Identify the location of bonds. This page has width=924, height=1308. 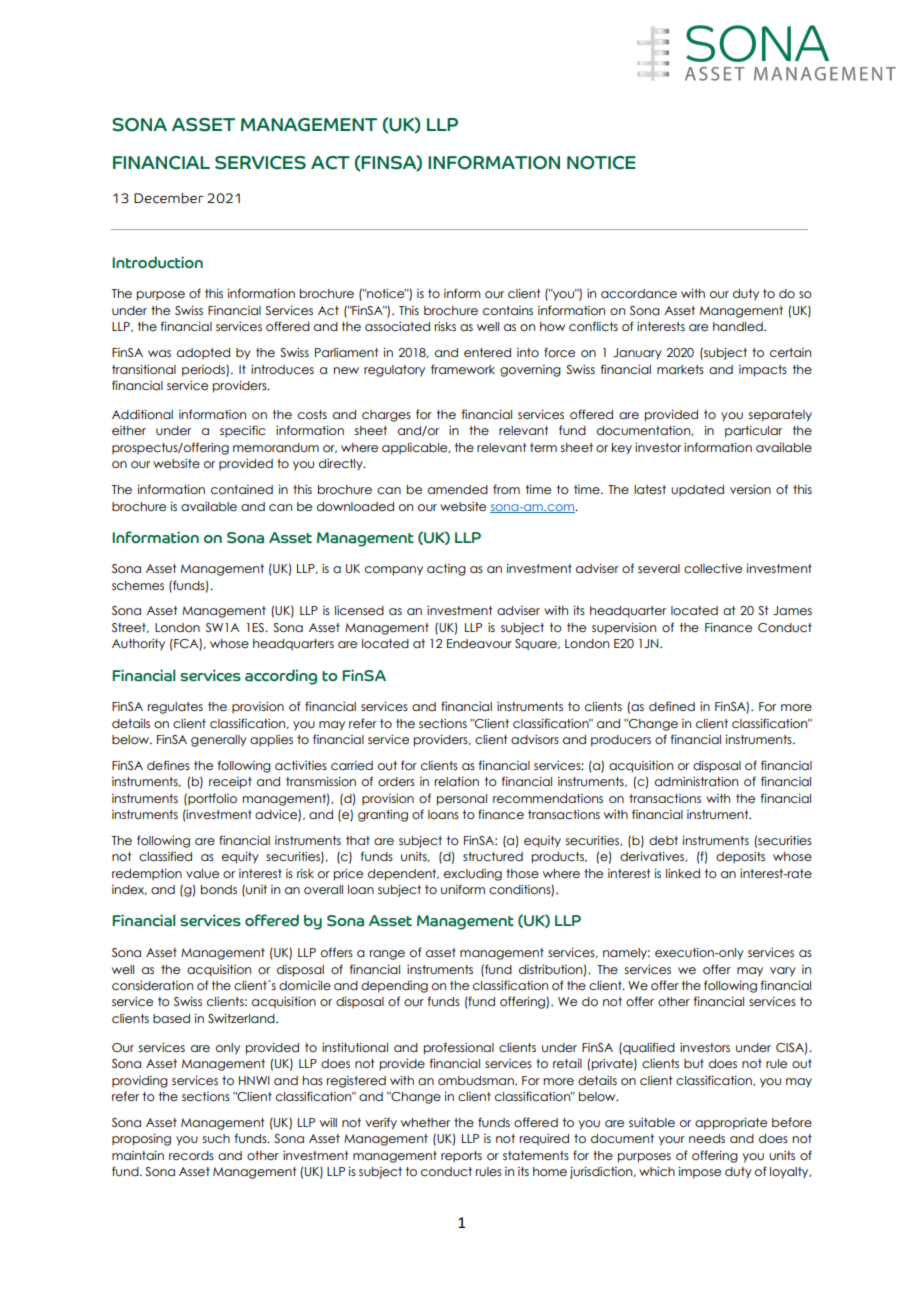
(219, 889).
